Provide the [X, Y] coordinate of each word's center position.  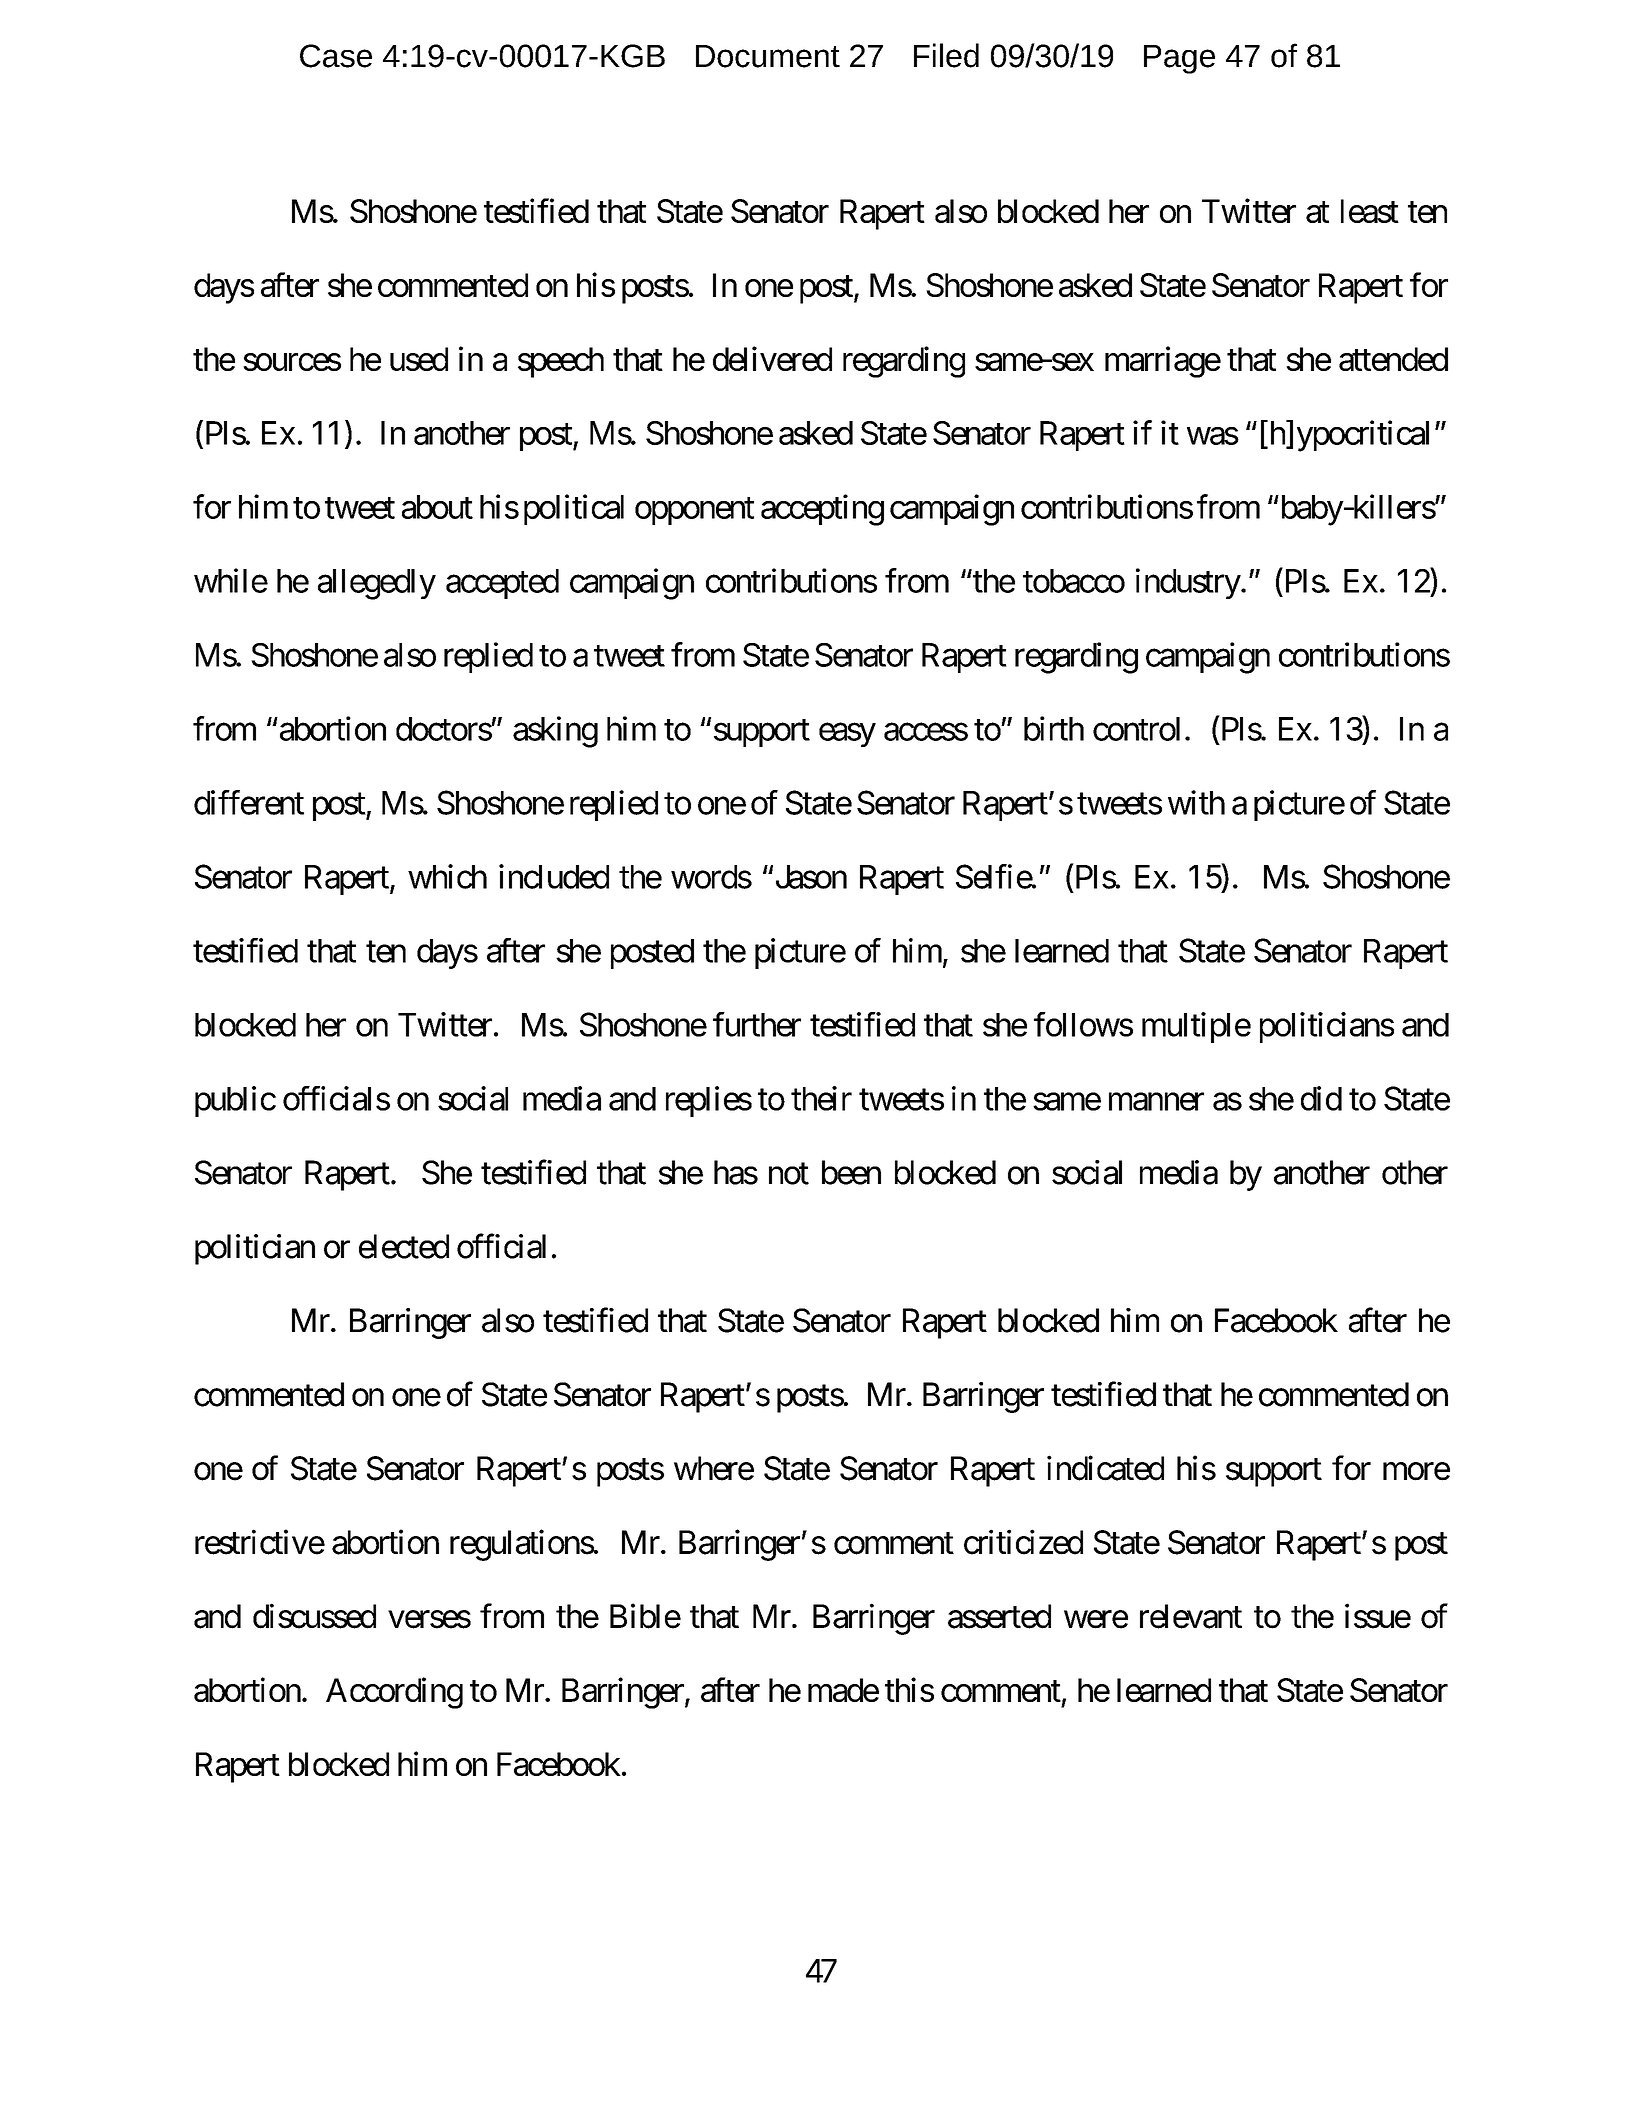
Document [768, 56]
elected [404, 1246]
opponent [694, 511]
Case [336, 56]
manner [1156, 1102]
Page [1179, 59]
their [821, 1098]
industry [1188, 583]
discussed [314, 1616]
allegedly [377, 584]
